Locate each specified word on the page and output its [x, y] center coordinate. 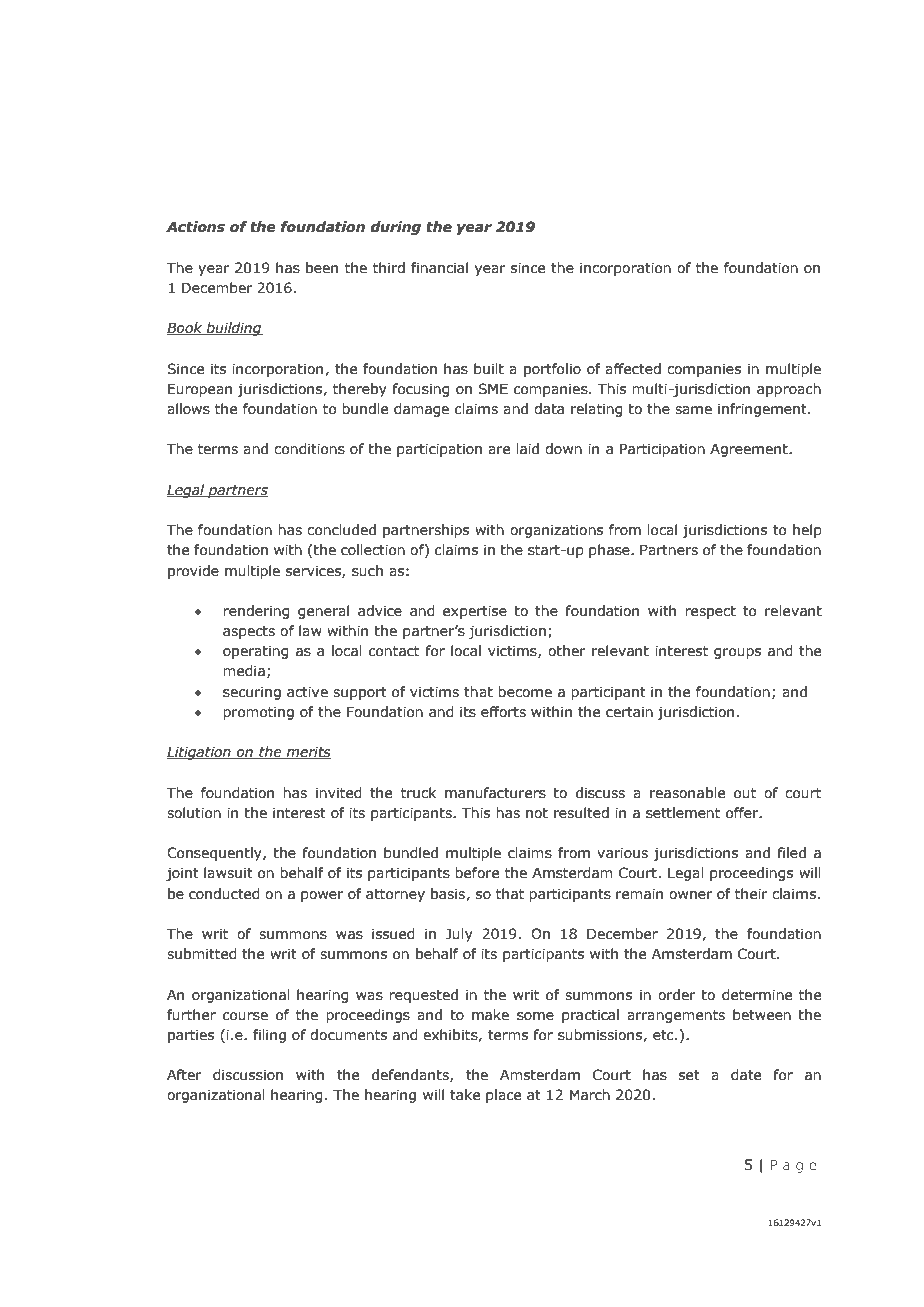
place [503, 1096]
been [322, 268]
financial [439, 268]
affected [633, 369]
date [746, 1075]
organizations [556, 531]
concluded [341, 530]
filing [269, 1036]
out [745, 793]
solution [194, 813]
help [807, 531]
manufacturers [495, 793]
